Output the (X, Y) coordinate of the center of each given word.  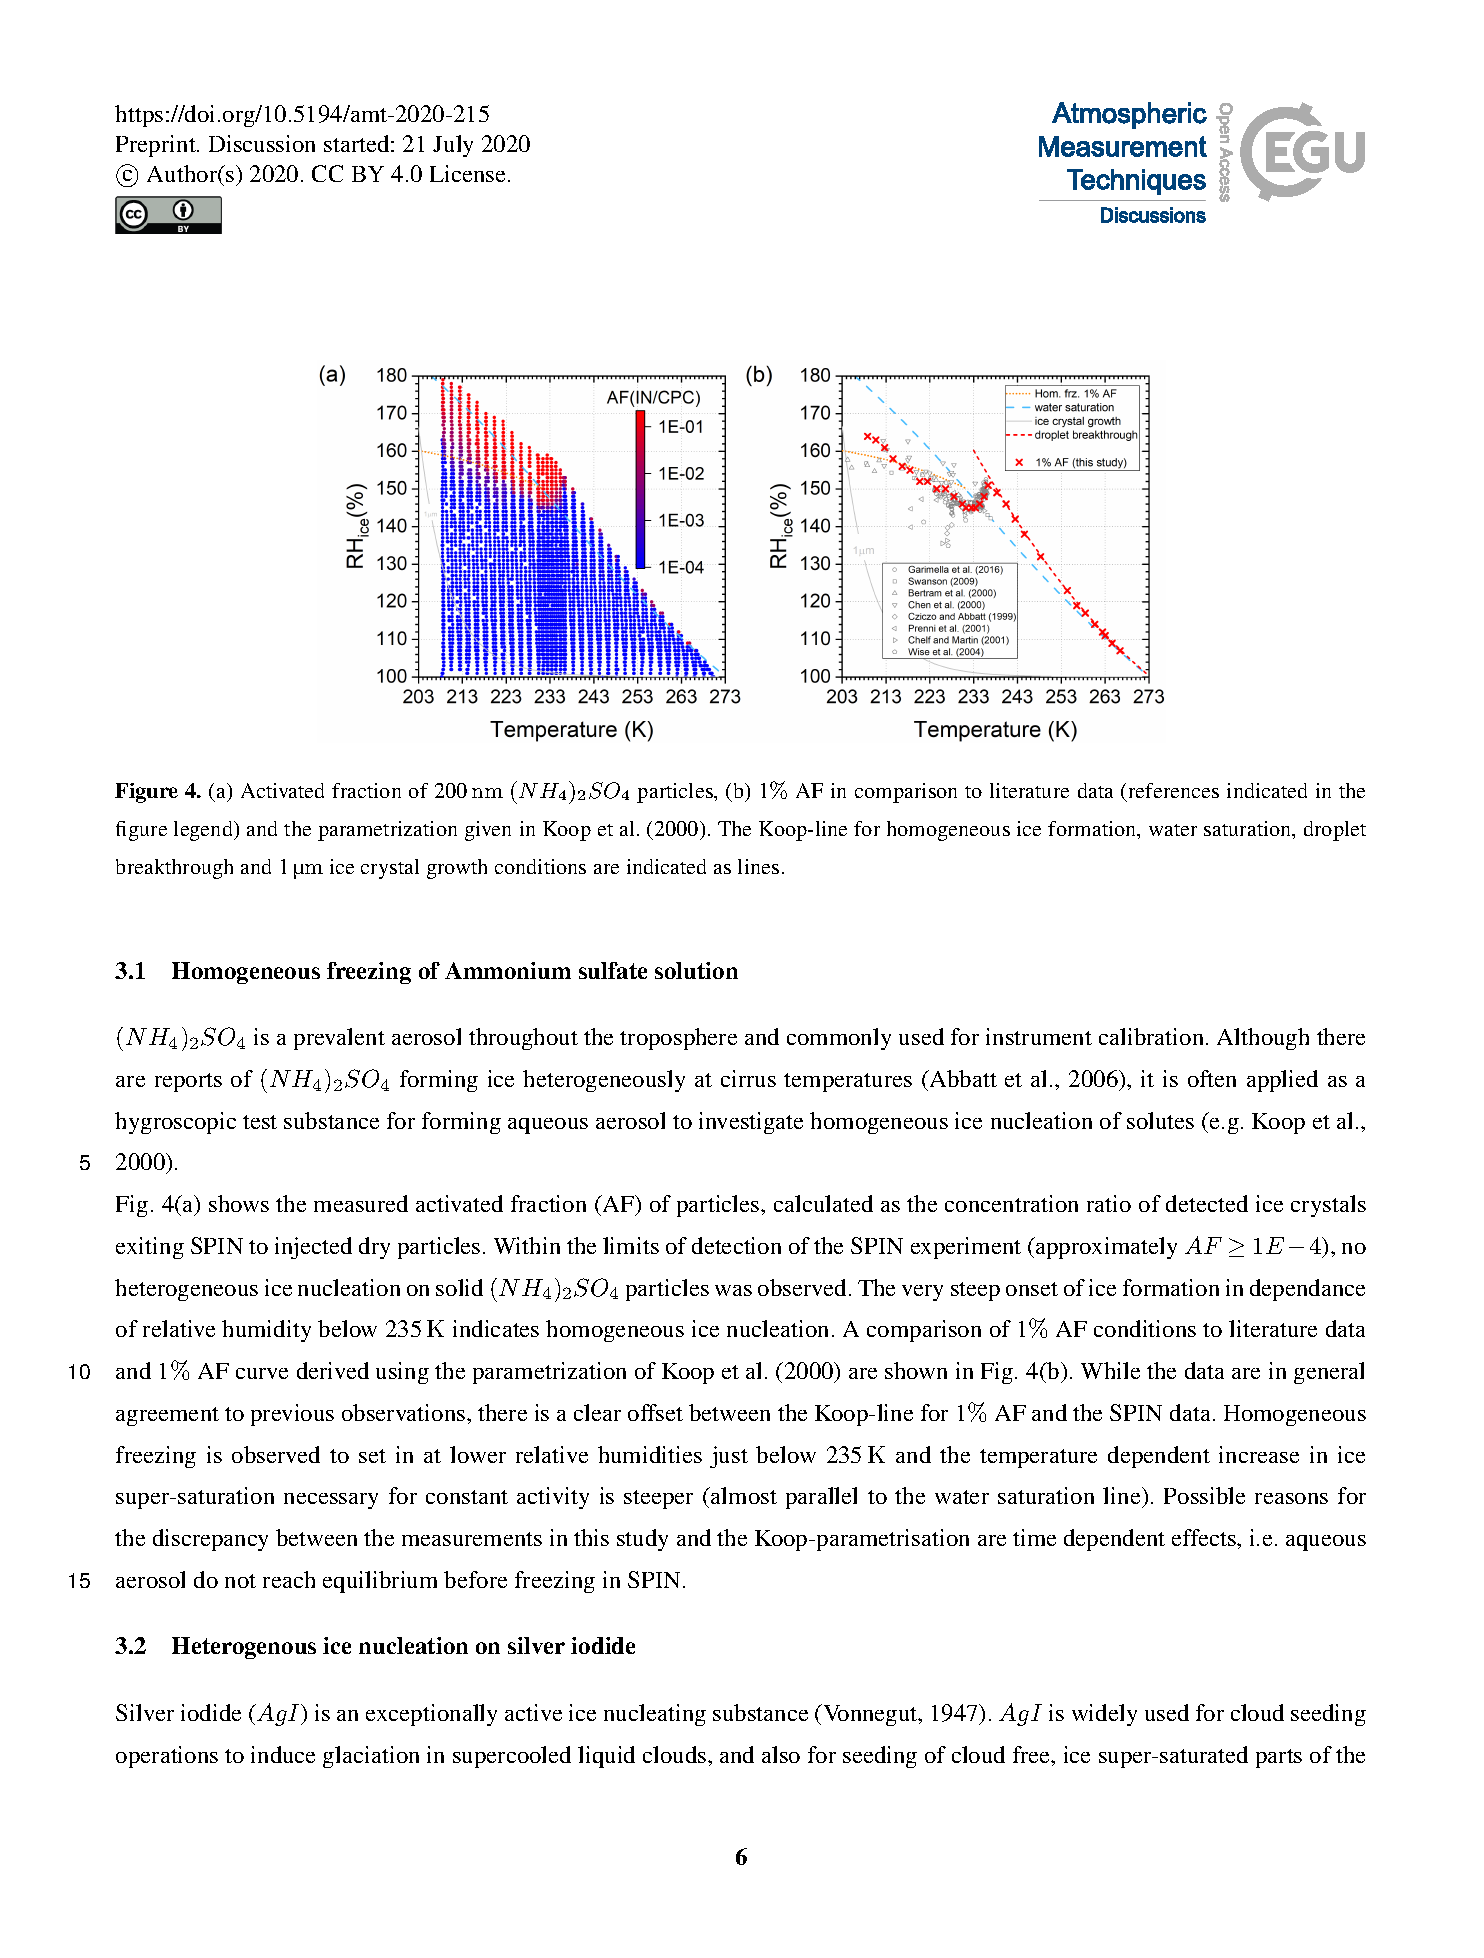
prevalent (339, 1039)
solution (696, 970)
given (488, 831)
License (467, 173)
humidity (266, 1331)
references (1174, 790)
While (1110, 1370)
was (733, 1290)
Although (1263, 1039)
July (453, 146)
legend (205, 831)
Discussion (262, 143)
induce (283, 1754)
